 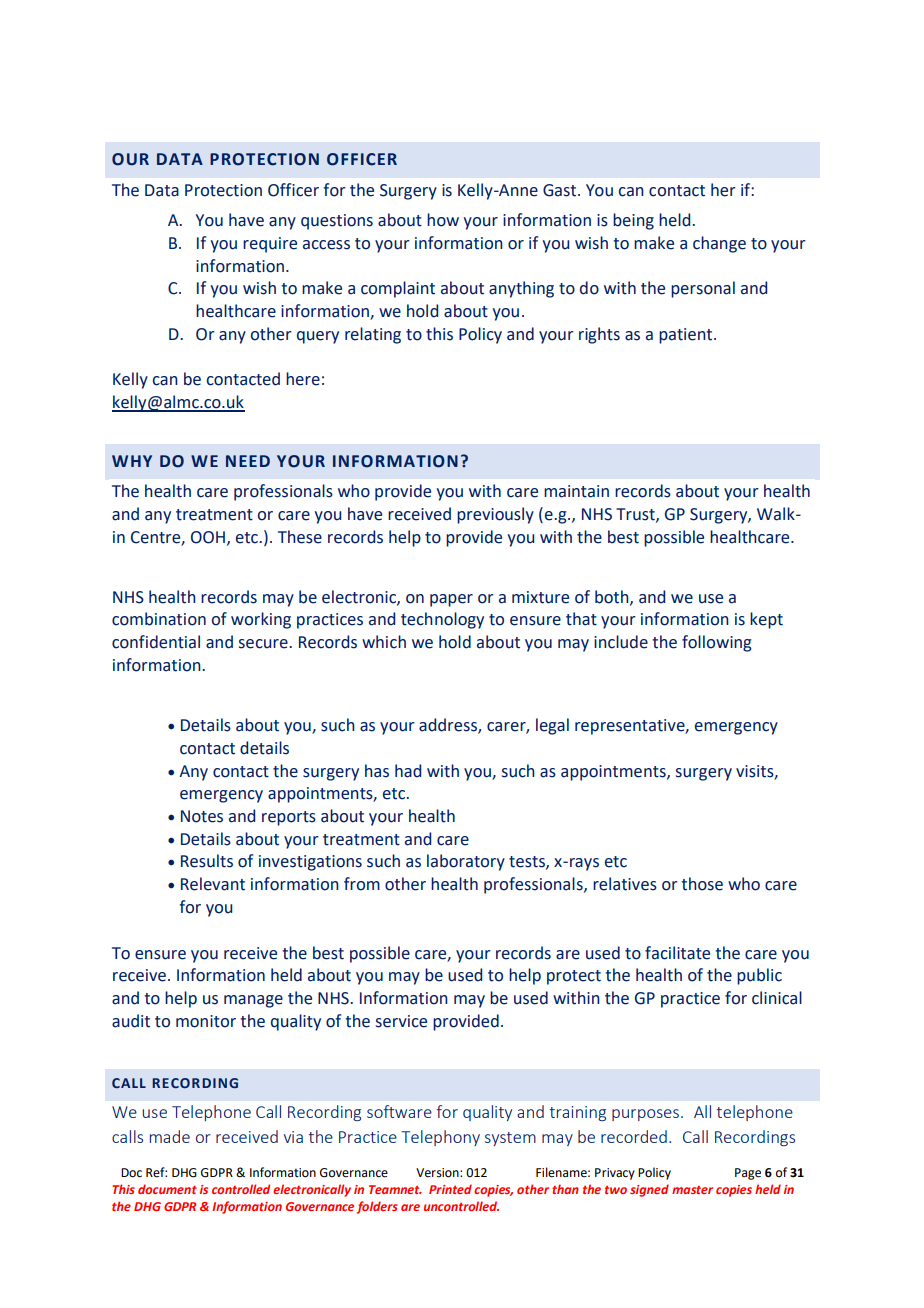 I want to click on master, so click(x=692, y=1190).
